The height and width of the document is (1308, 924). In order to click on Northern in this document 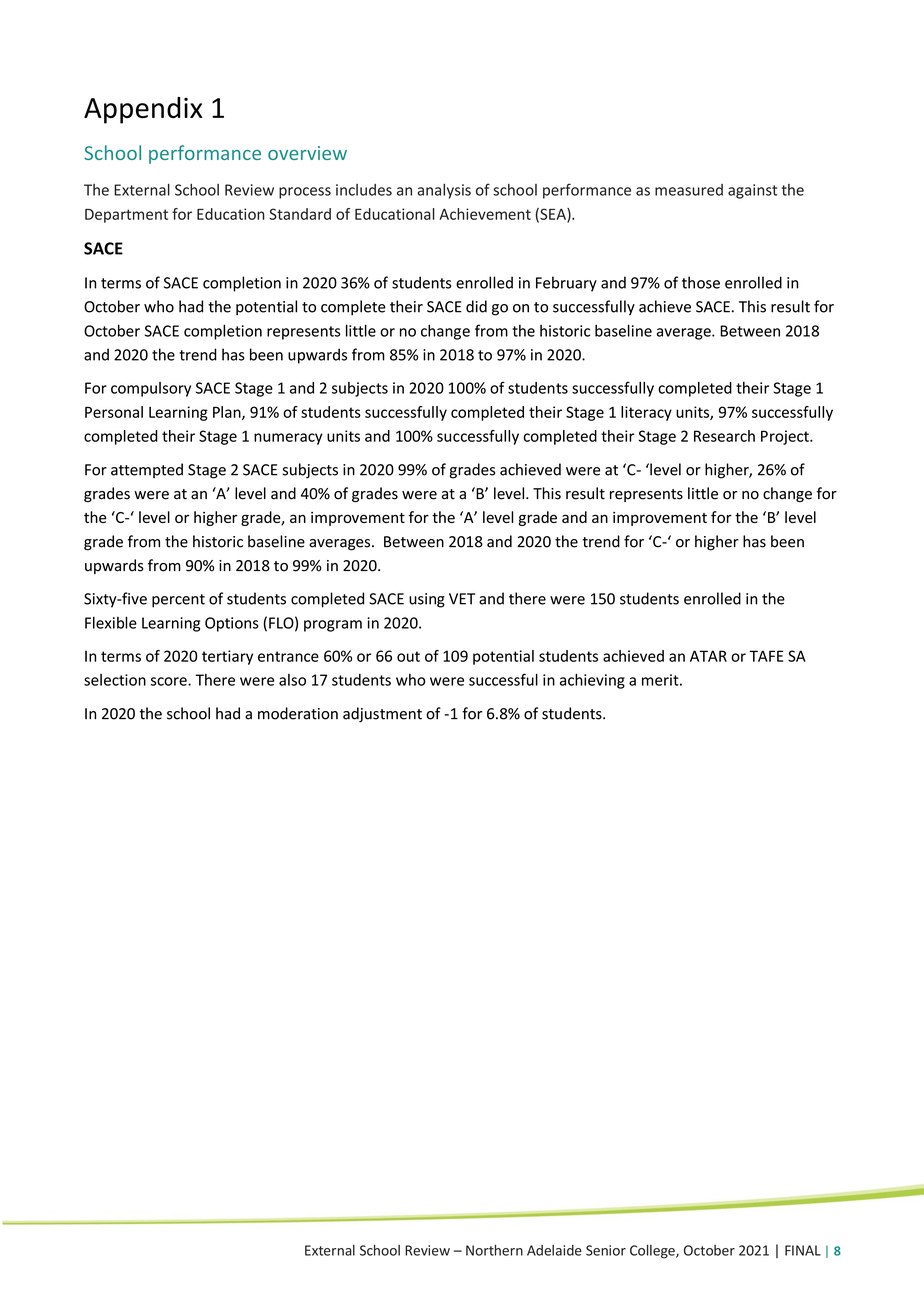, I will do `click(494, 1250)`.
